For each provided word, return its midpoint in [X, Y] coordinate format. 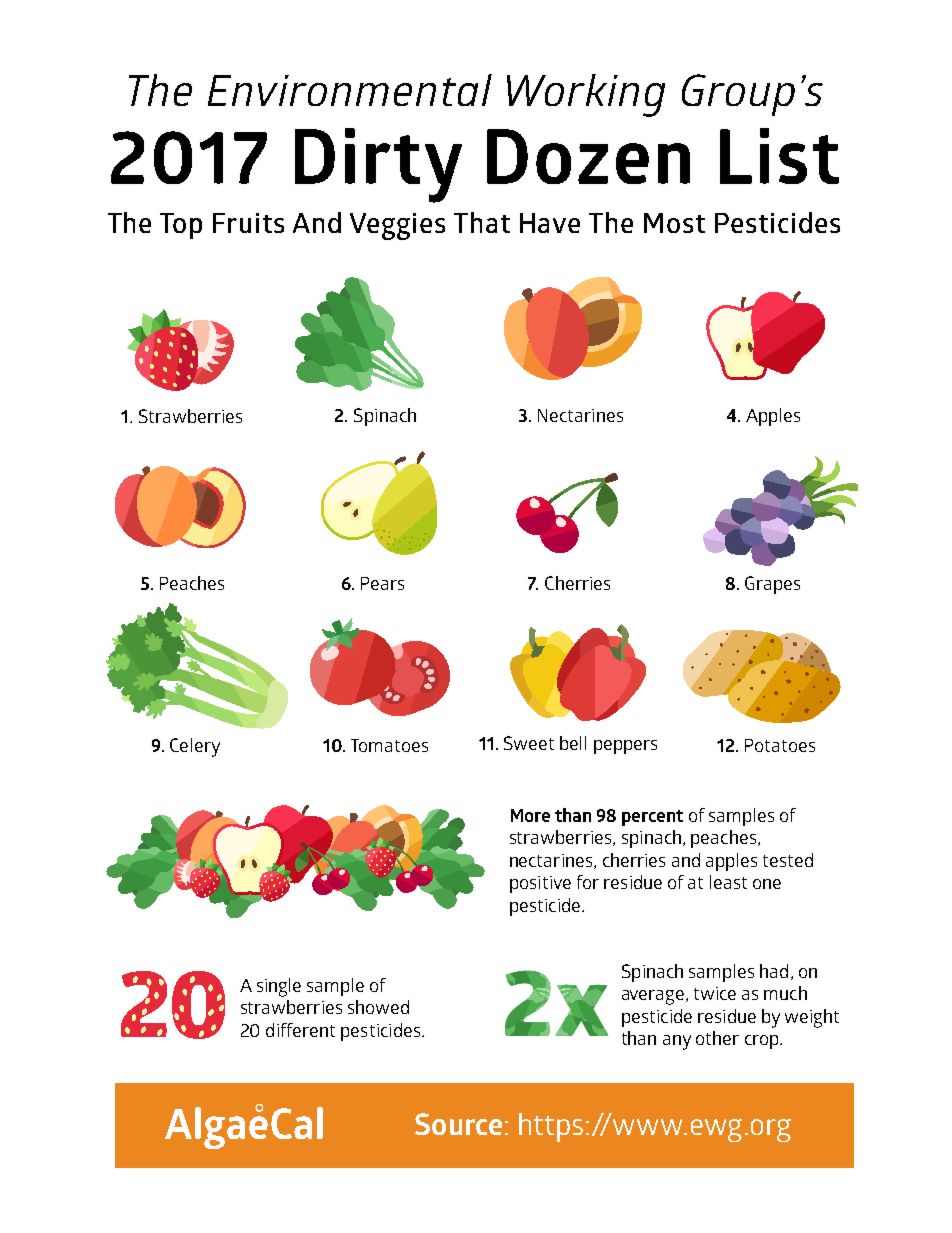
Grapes [772, 585]
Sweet [529, 743]
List [779, 156]
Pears [382, 583]
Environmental [350, 90]
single [279, 987]
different [300, 1030]
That [482, 222]
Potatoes [780, 745]
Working [586, 95]
